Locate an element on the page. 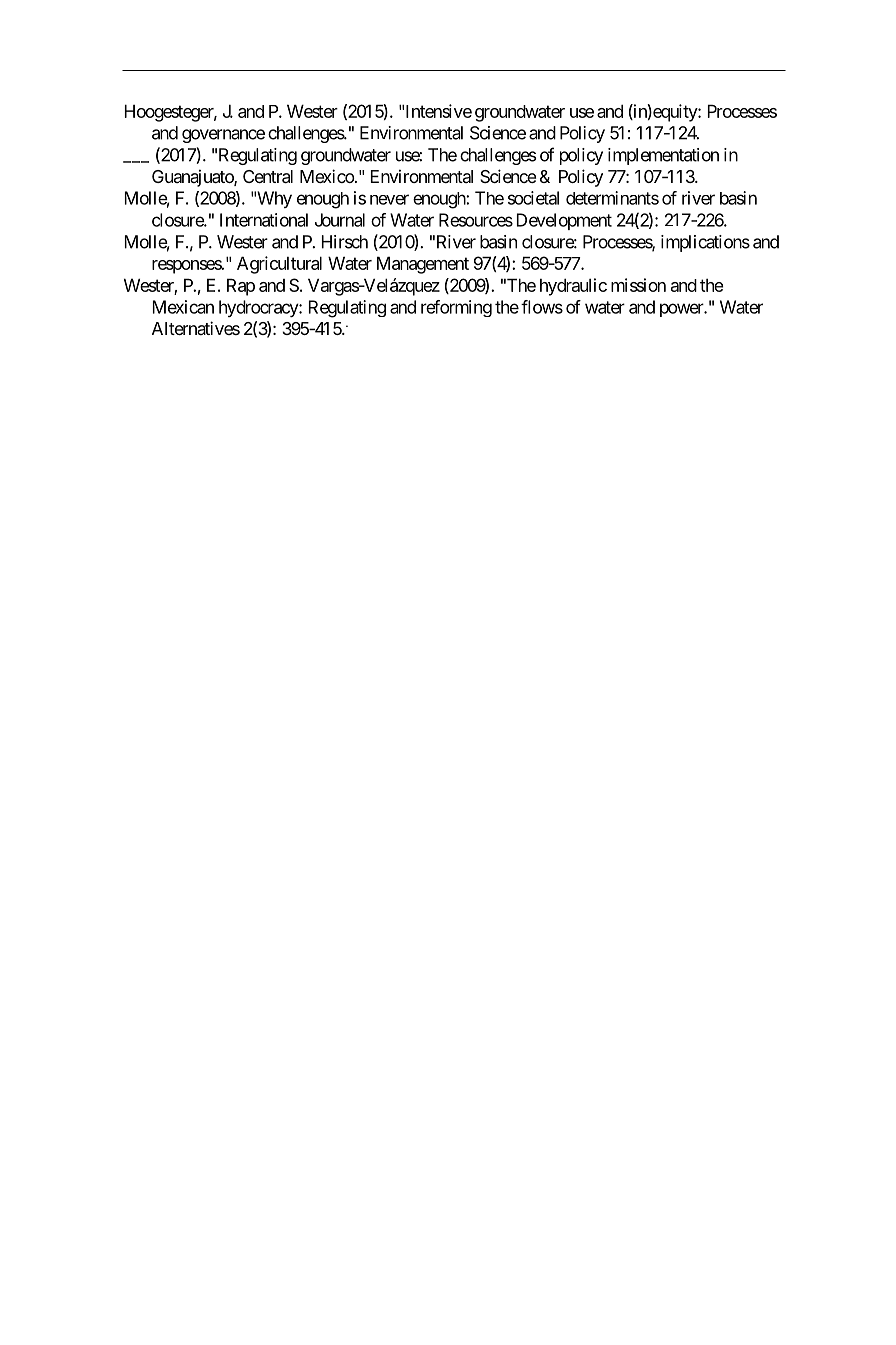 This page has height=1345, width=896. Hirsch is located at coordinates (345, 242).
